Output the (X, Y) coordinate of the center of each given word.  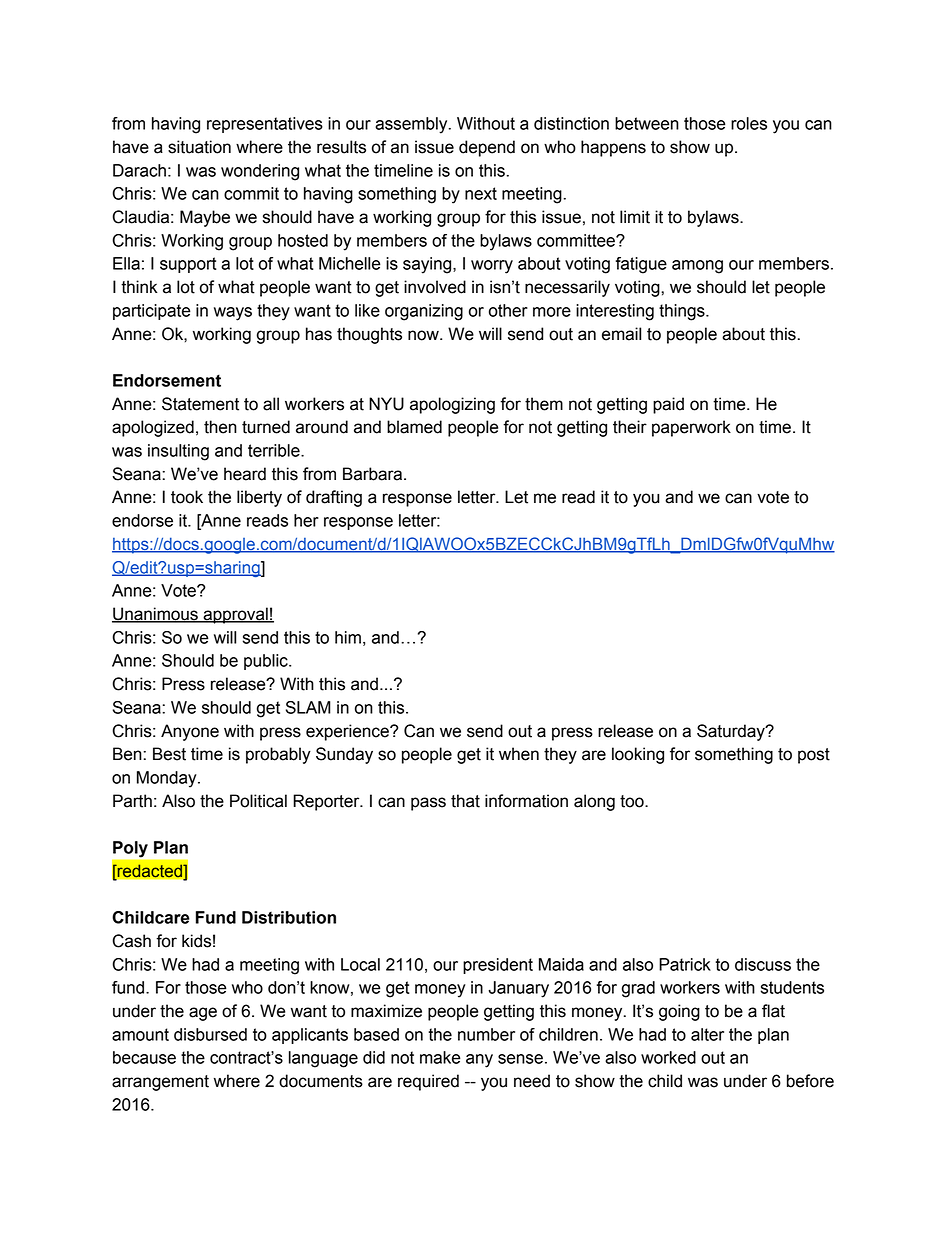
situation (199, 147)
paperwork (691, 428)
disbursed (210, 1034)
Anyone (190, 732)
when (519, 754)
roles (749, 123)
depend (487, 148)
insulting (178, 452)
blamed (414, 427)
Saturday (732, 732)
